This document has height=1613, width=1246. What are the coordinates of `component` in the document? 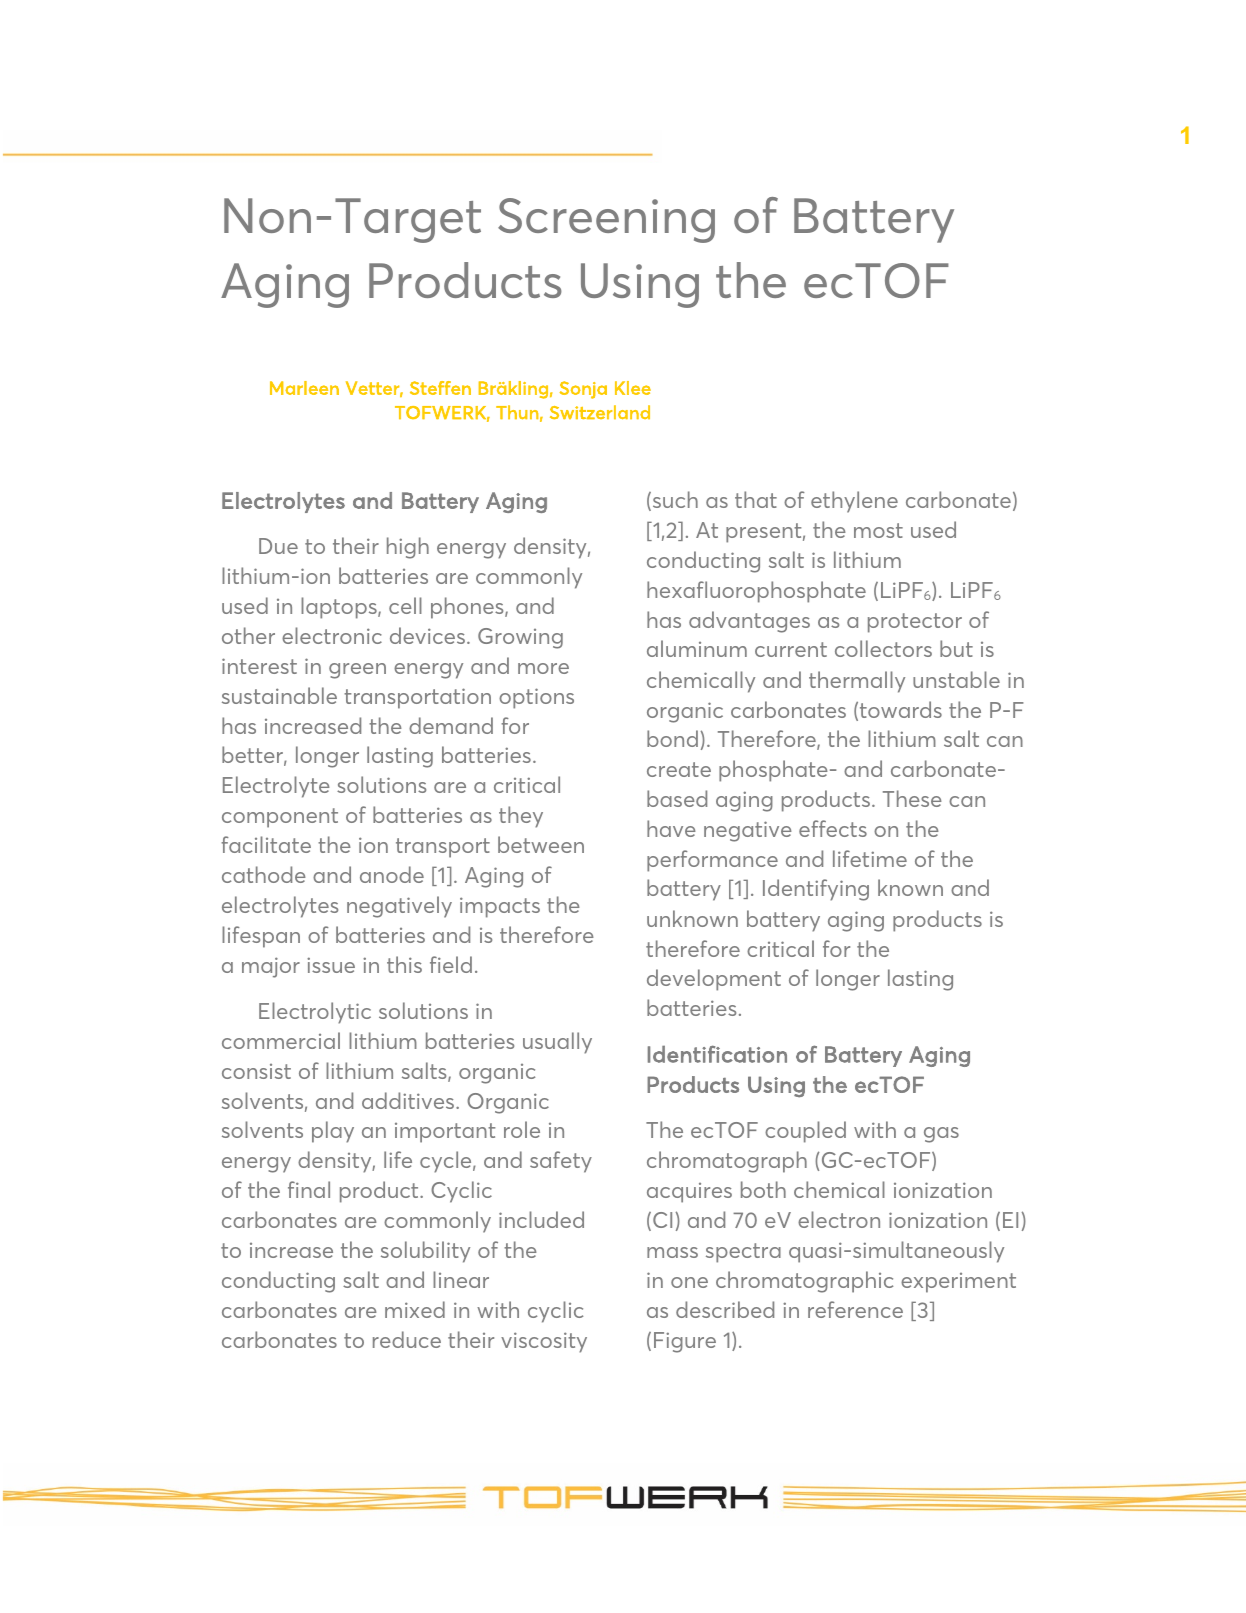 It's located at (280, 818).
